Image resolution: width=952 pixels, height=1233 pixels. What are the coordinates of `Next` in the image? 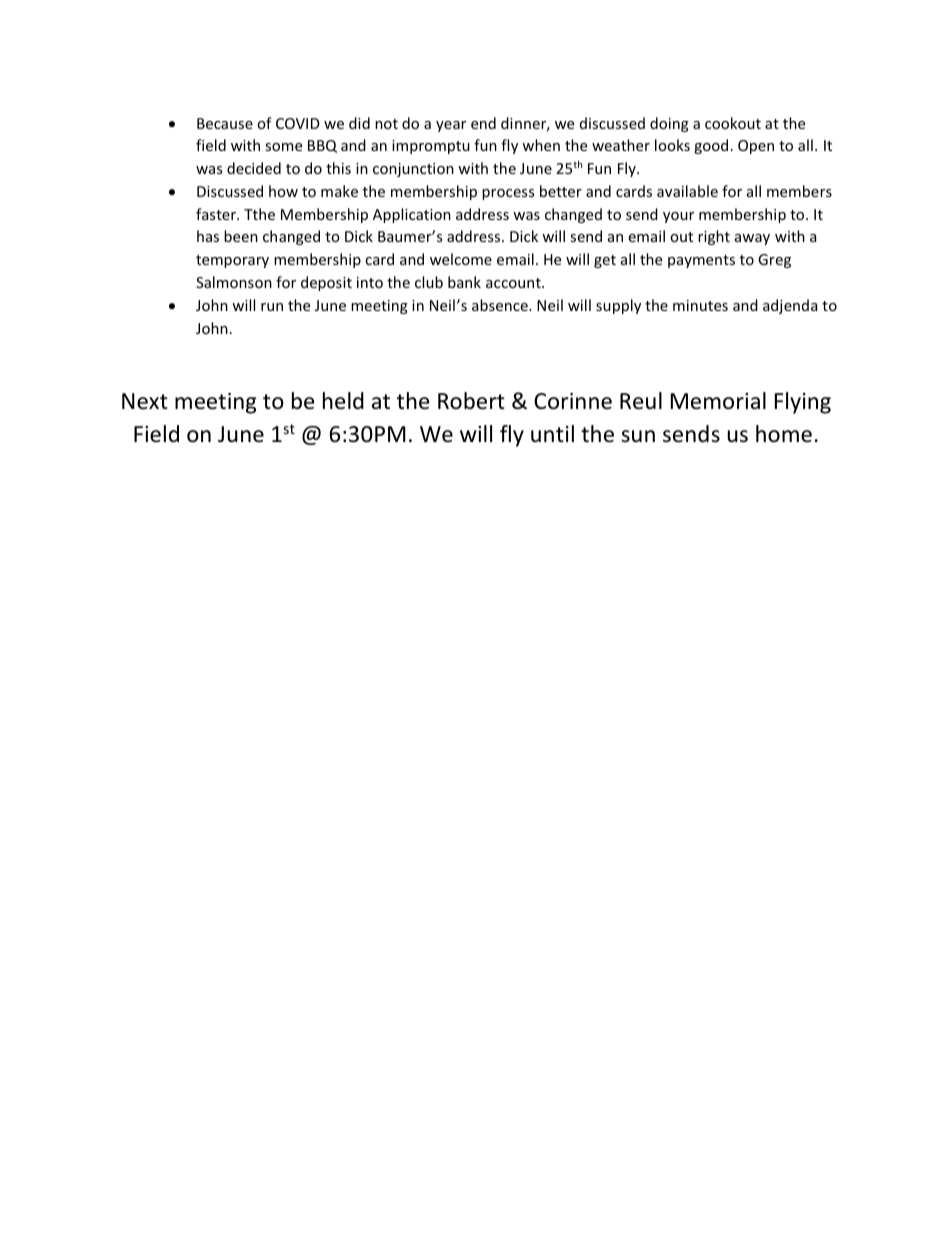 It's located at (145, 401).
